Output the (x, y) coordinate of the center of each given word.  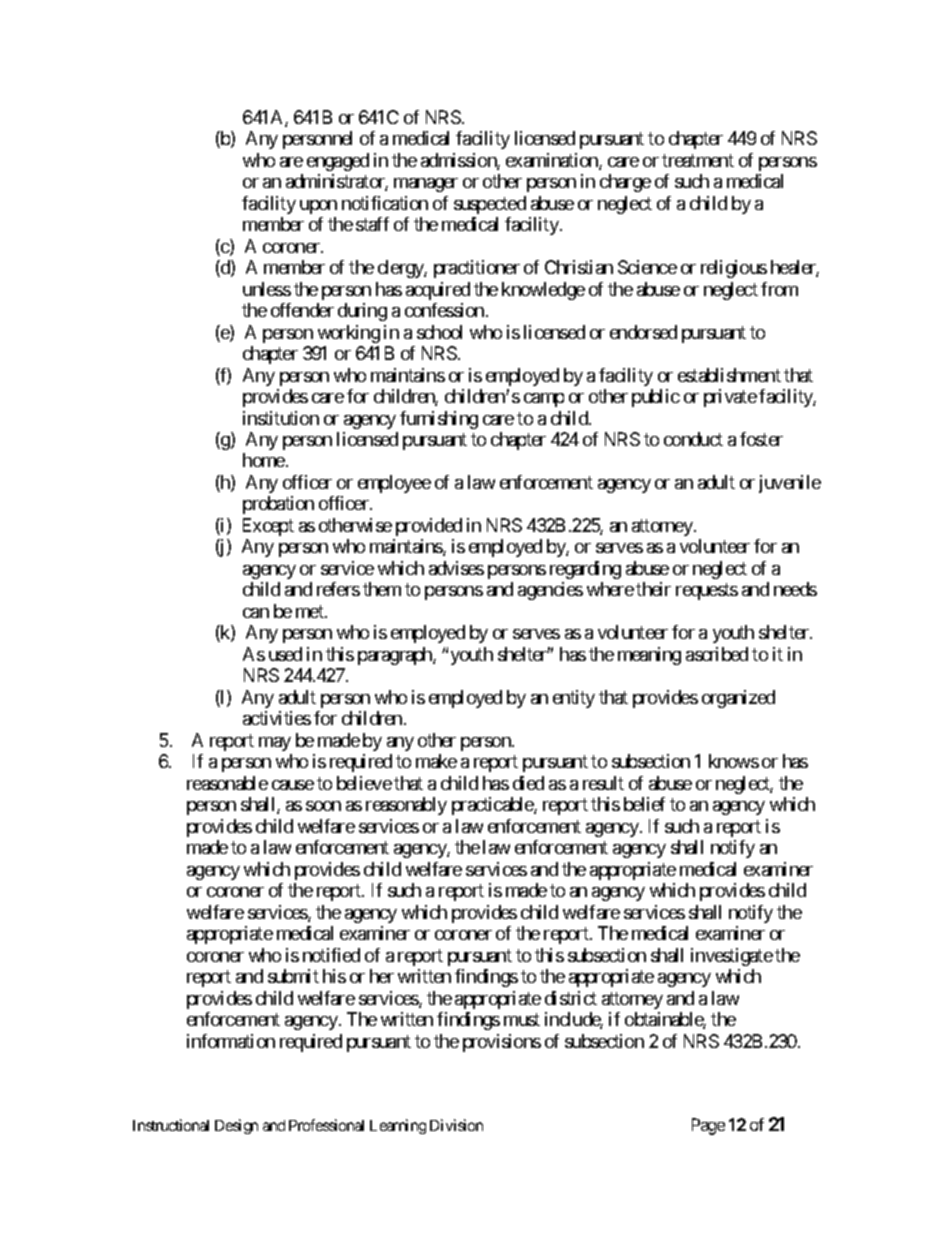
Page (708, 1126)
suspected (490, 205)
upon (318, 207)
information (231, 1041)
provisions (502, 1043)
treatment (698, 160)
